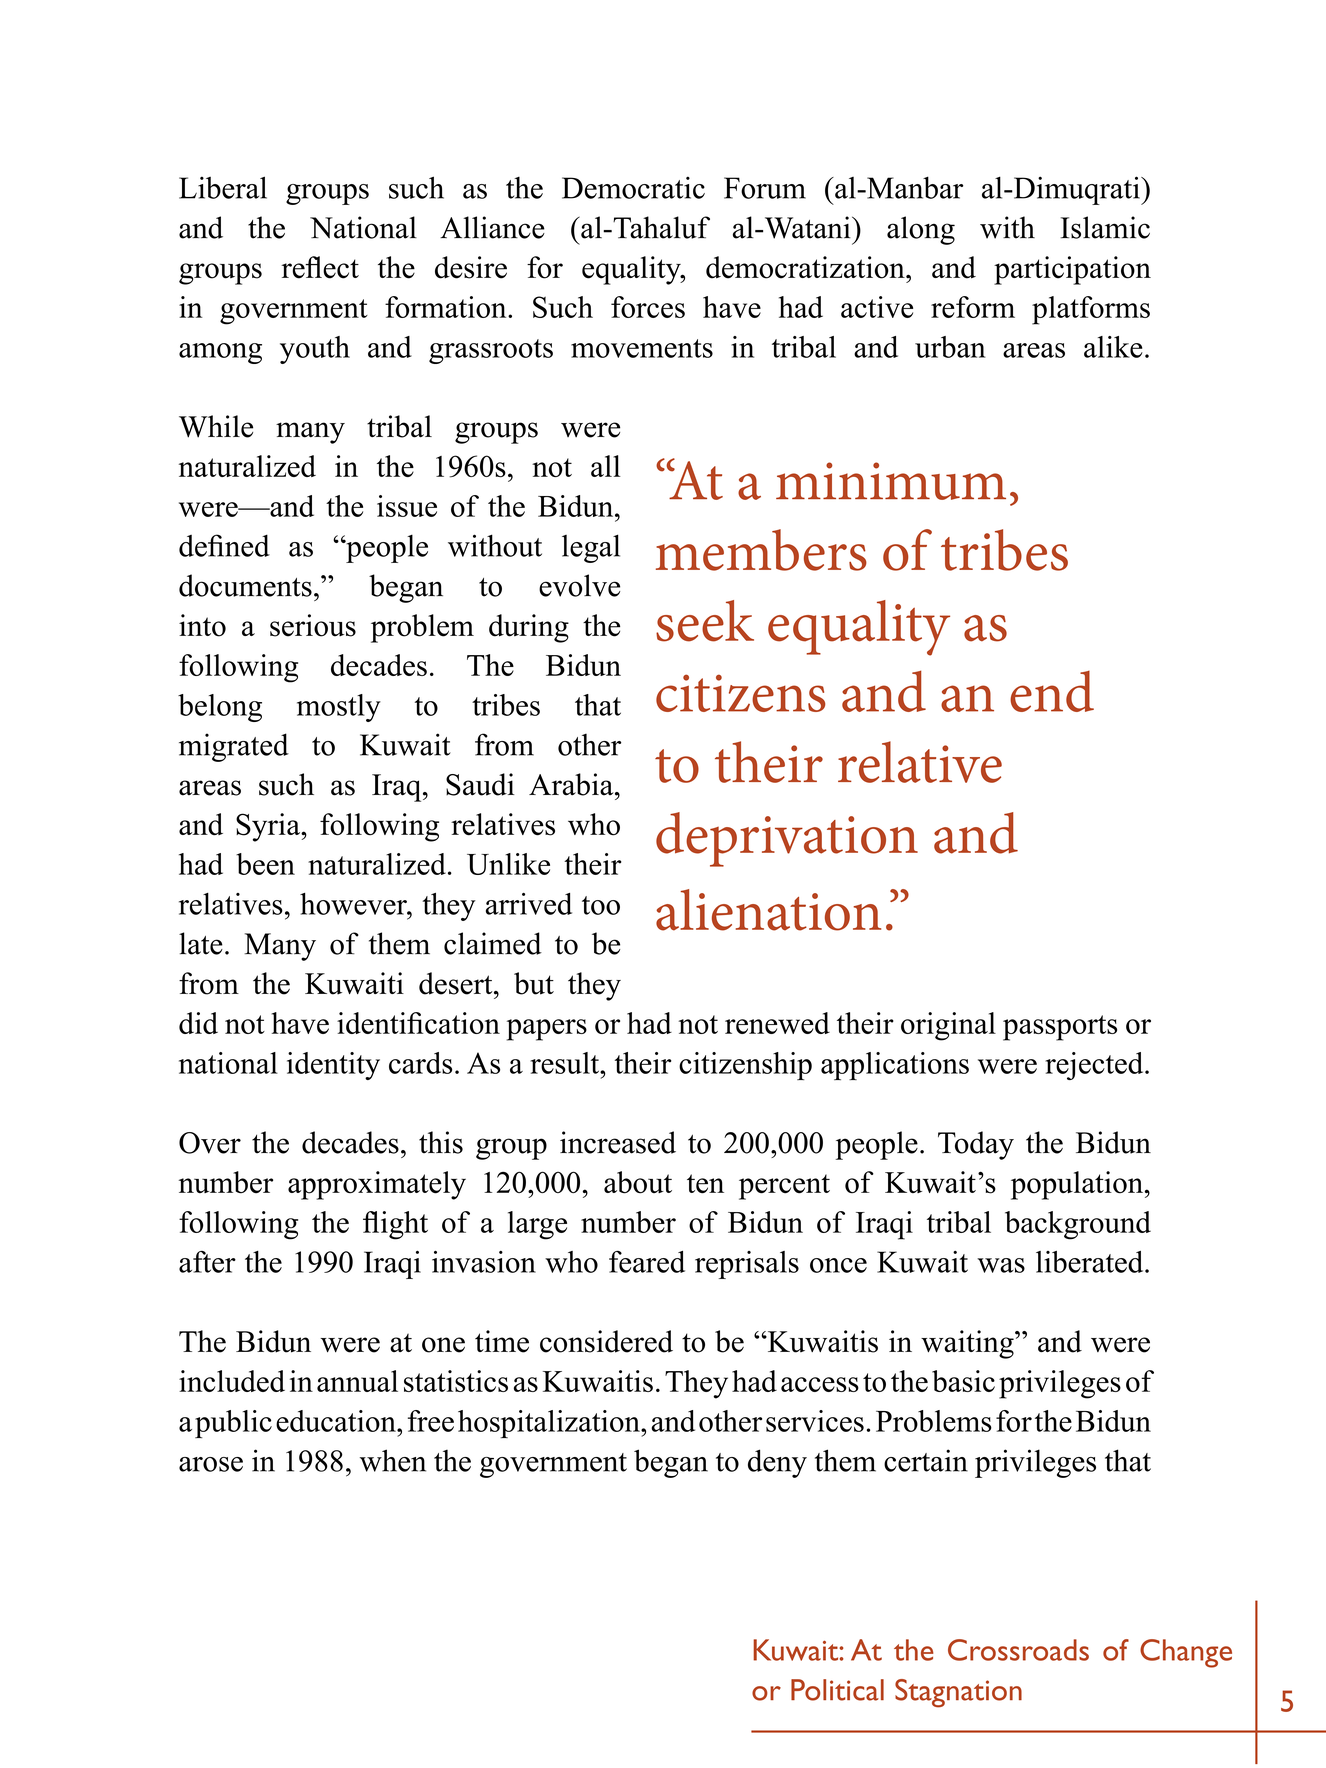 Image resolution: width=1326 pixels, height=1768 pixels. I want to click on alienation, so click(768, 910).
